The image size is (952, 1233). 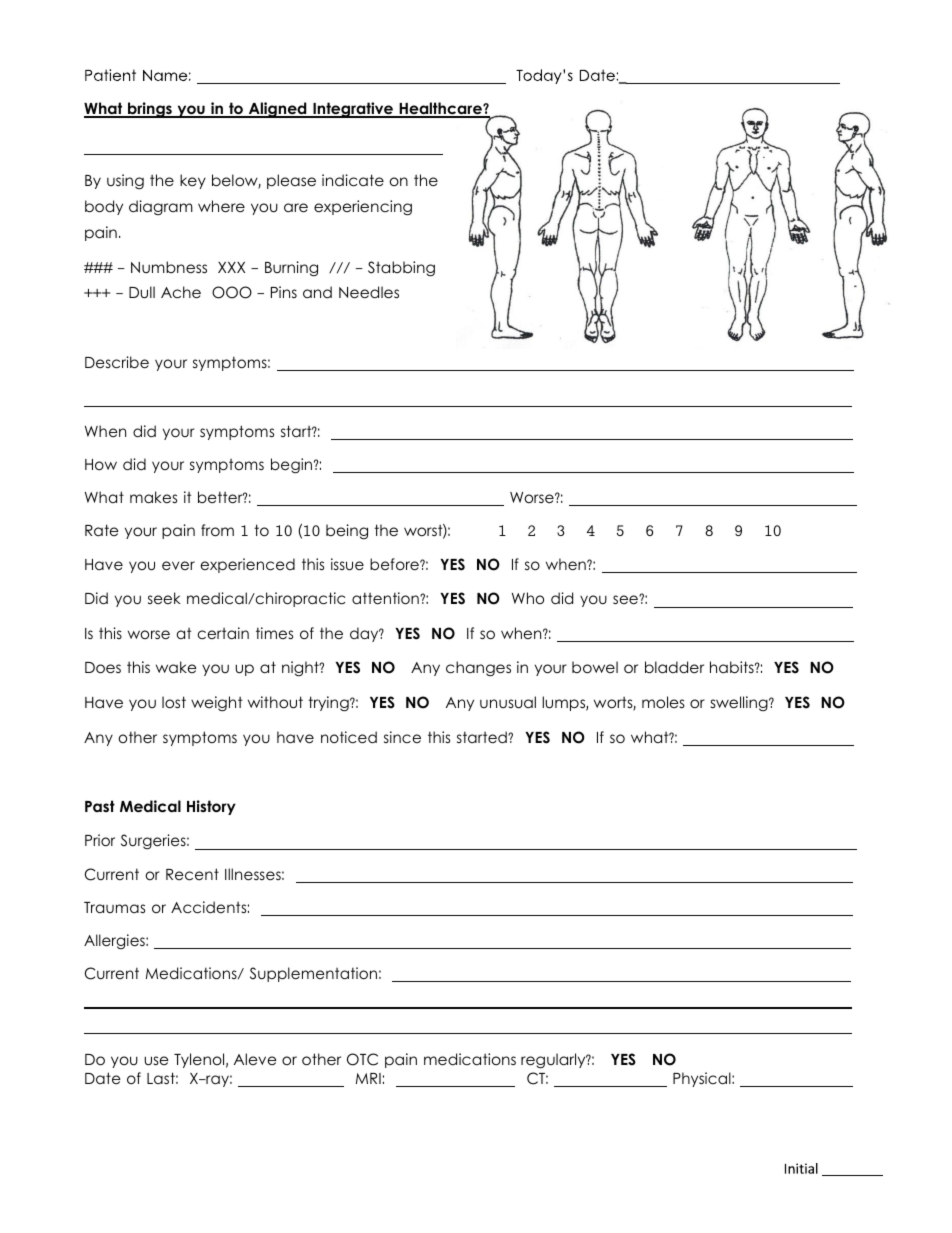 What do you see at coordinates (117, 362) in the page?
I see `Describe` at bounding box center [117, 362].
